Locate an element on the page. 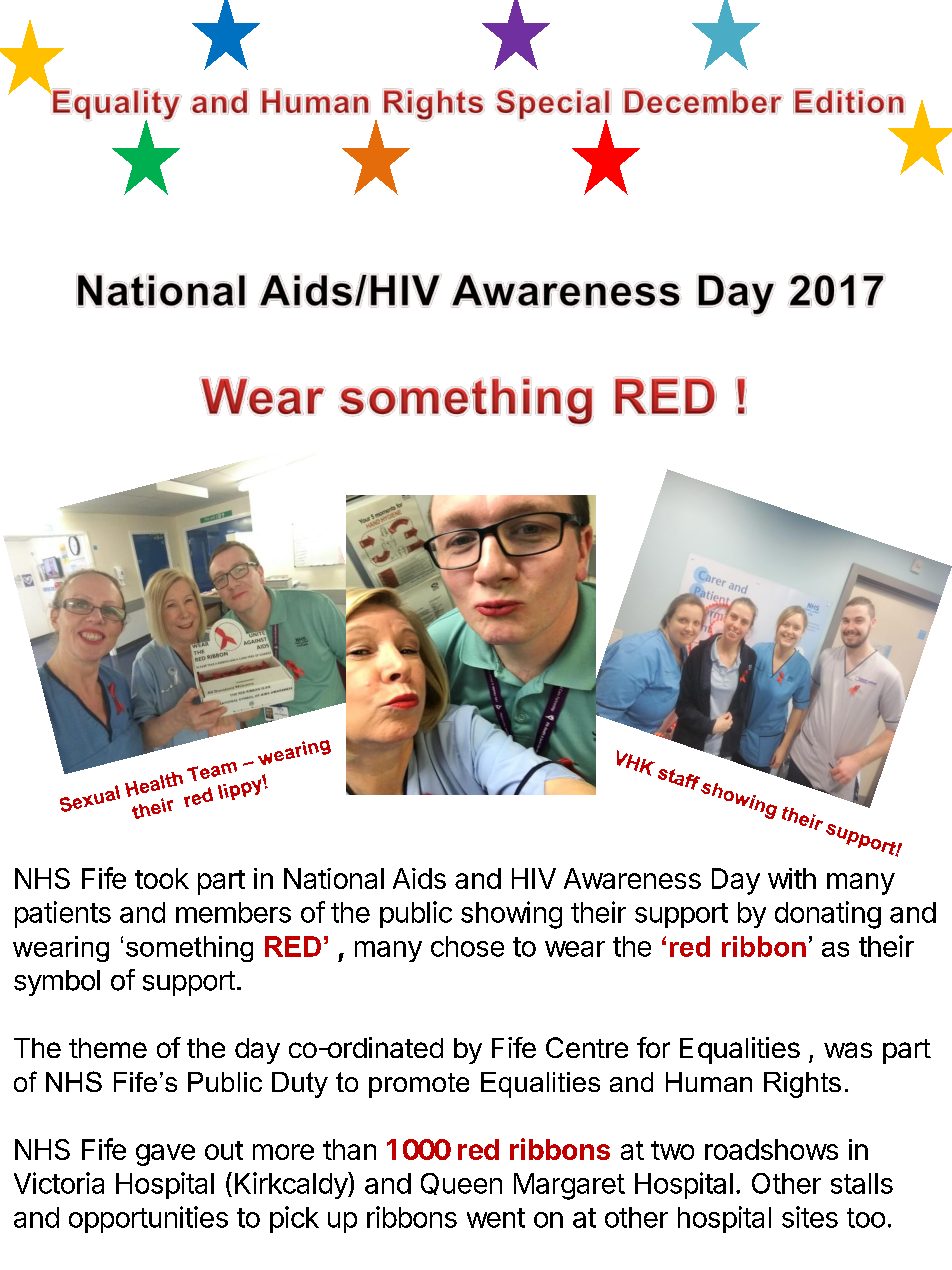 The width and height of the document is (952, 1270). Centre is located at coordinates (587, 1047).
